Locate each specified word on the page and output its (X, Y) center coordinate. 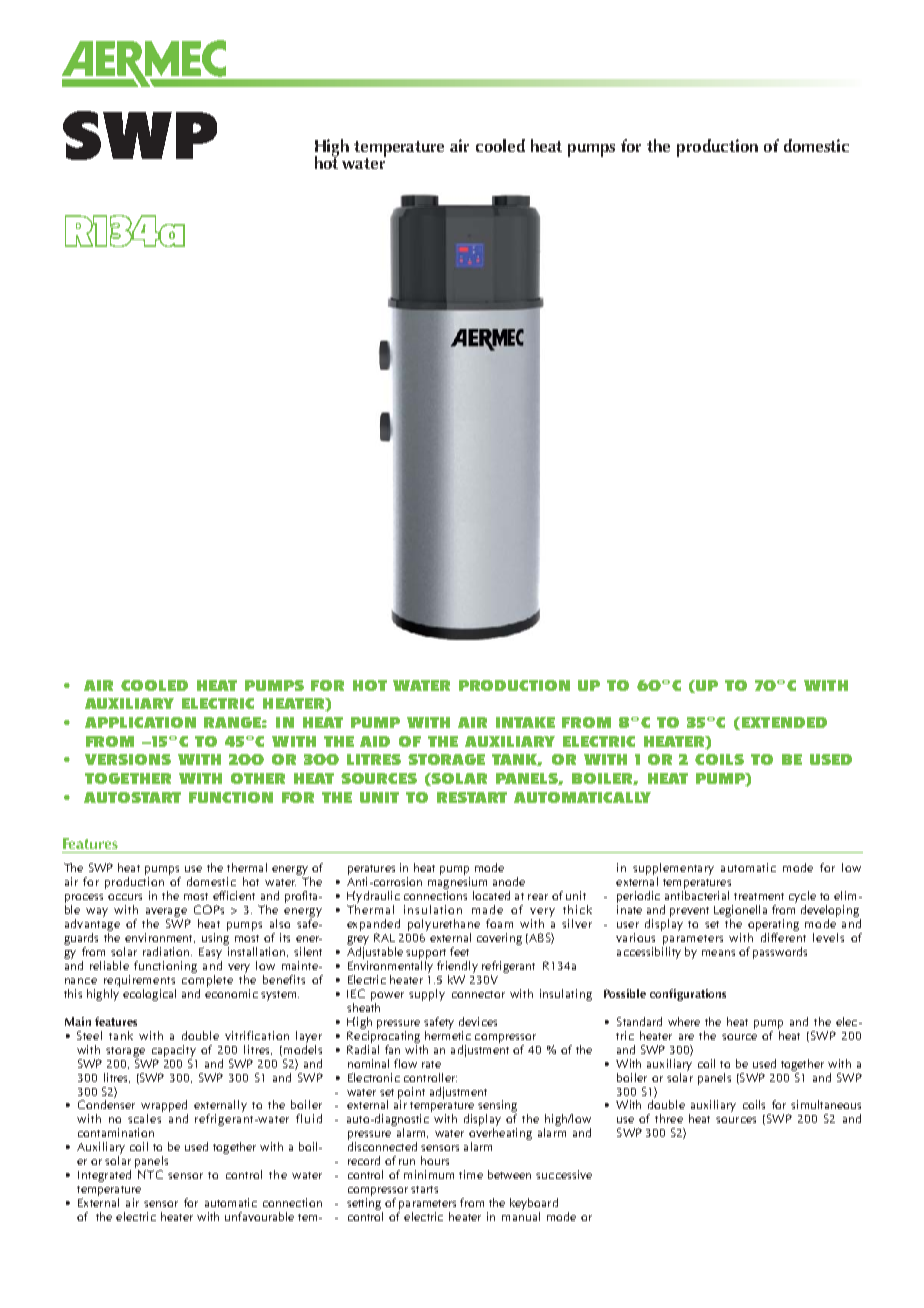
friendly (457, 967)
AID (375, 741)
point (411, 1094)
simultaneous (826, 1104)
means (718, 953)
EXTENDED (783, 723)
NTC (150, 1174)
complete (207, 979)
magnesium (457, 884)
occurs (125, 897)
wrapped (164, 1107)
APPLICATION (140, 722)
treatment (759, 896)
